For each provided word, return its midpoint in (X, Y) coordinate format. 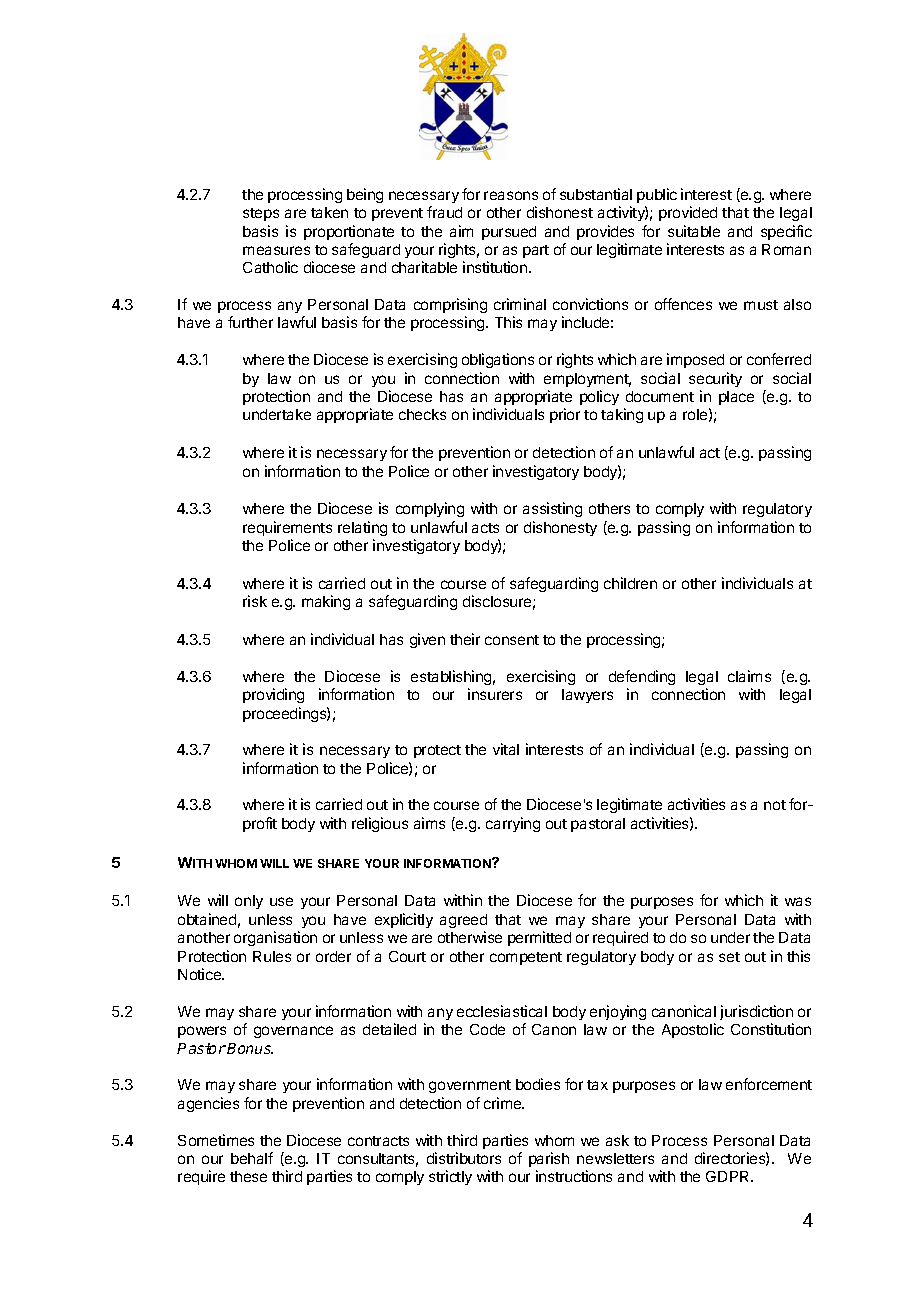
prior (565, 415)
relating (362, 528)
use (281, 901)
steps (261, 214)
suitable (694, 231)
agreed (463, 921)
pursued (509, 233)
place (736, 398)
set (729, 957)
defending (642, 677)
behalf (252, 1158)
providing (273, 695)
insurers (495, 694)
